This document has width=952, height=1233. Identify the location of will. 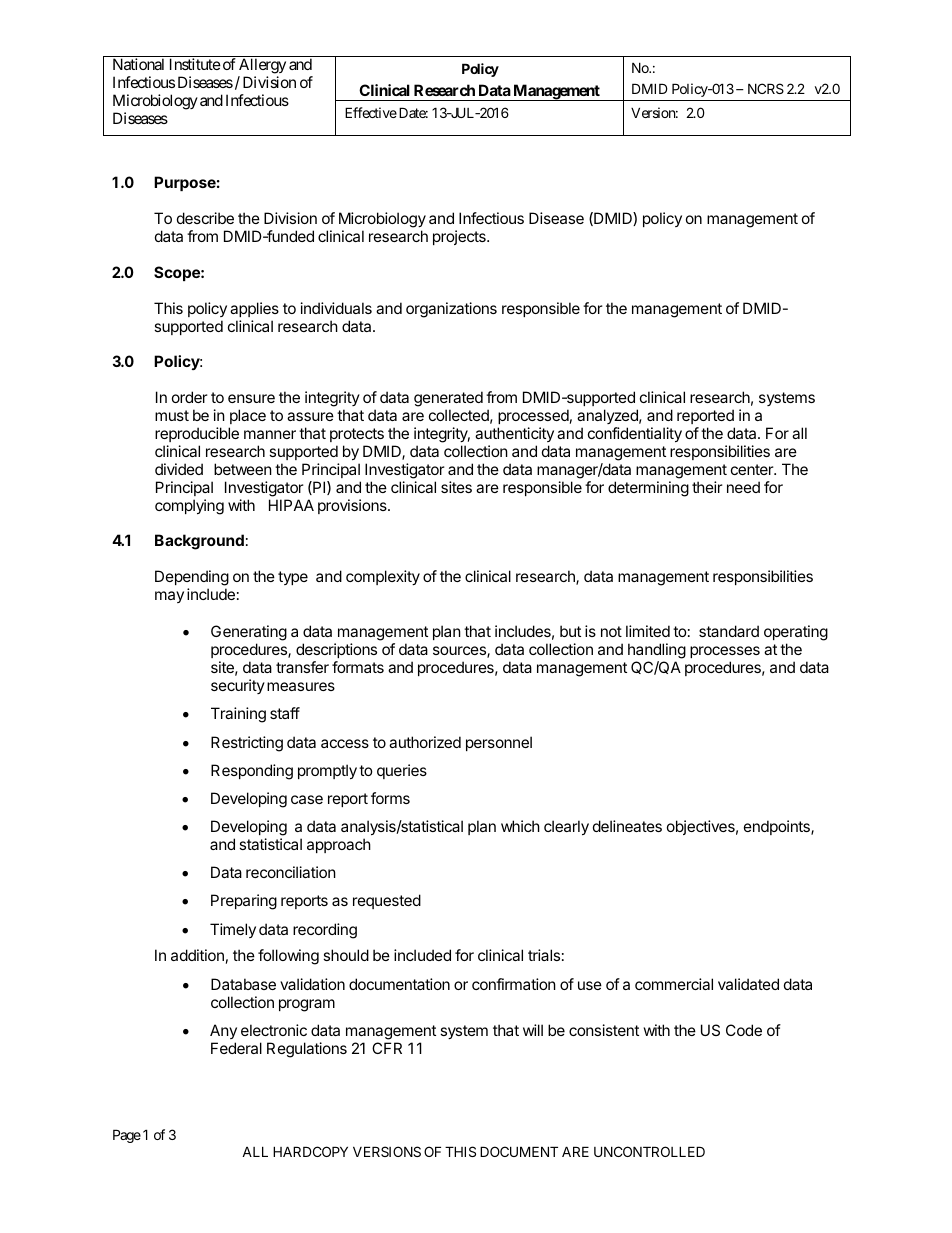
(533, 1030).
